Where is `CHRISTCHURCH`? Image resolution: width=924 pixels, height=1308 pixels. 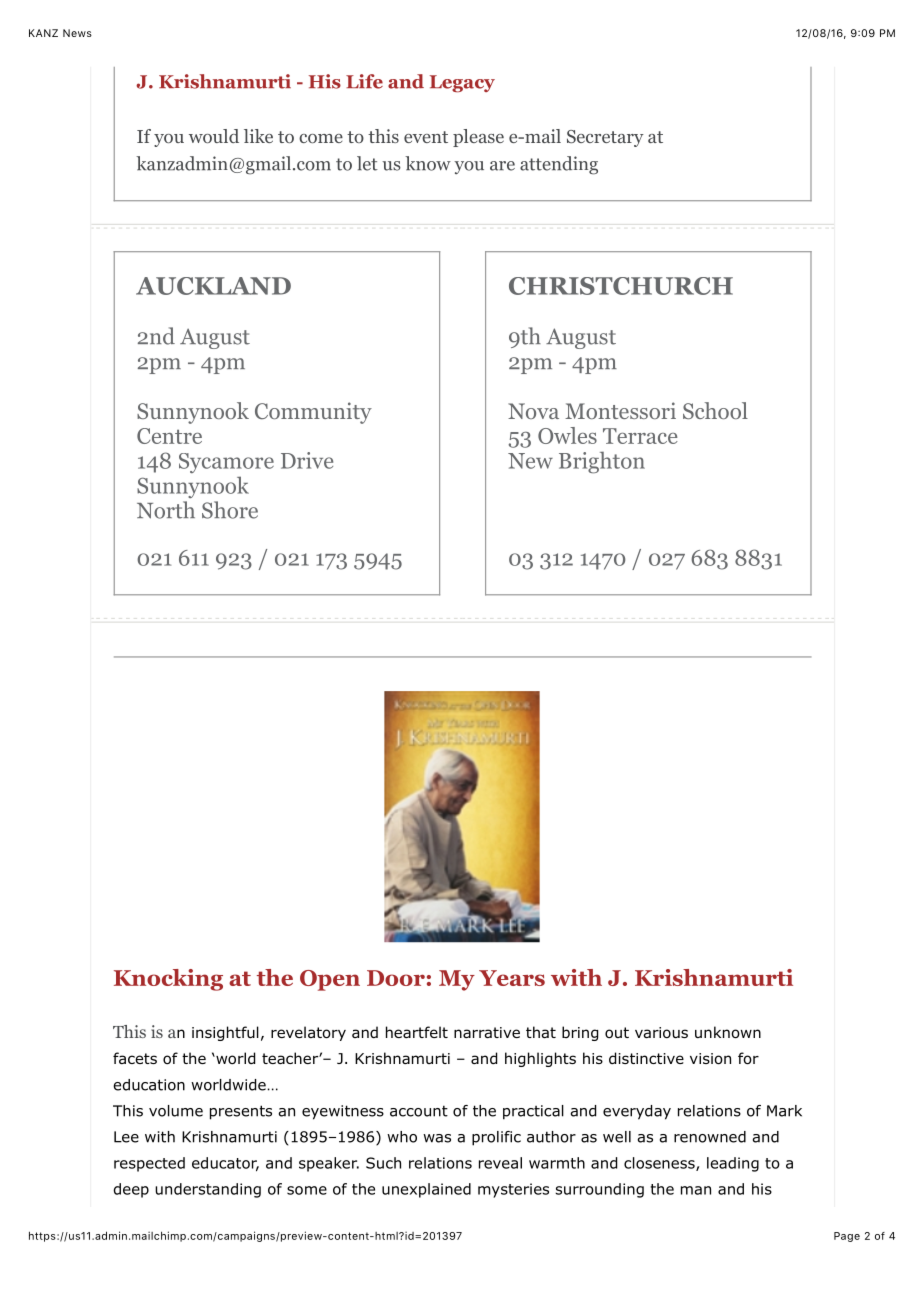 CHRISTCHURCH is located at coordinates (621, 286).
